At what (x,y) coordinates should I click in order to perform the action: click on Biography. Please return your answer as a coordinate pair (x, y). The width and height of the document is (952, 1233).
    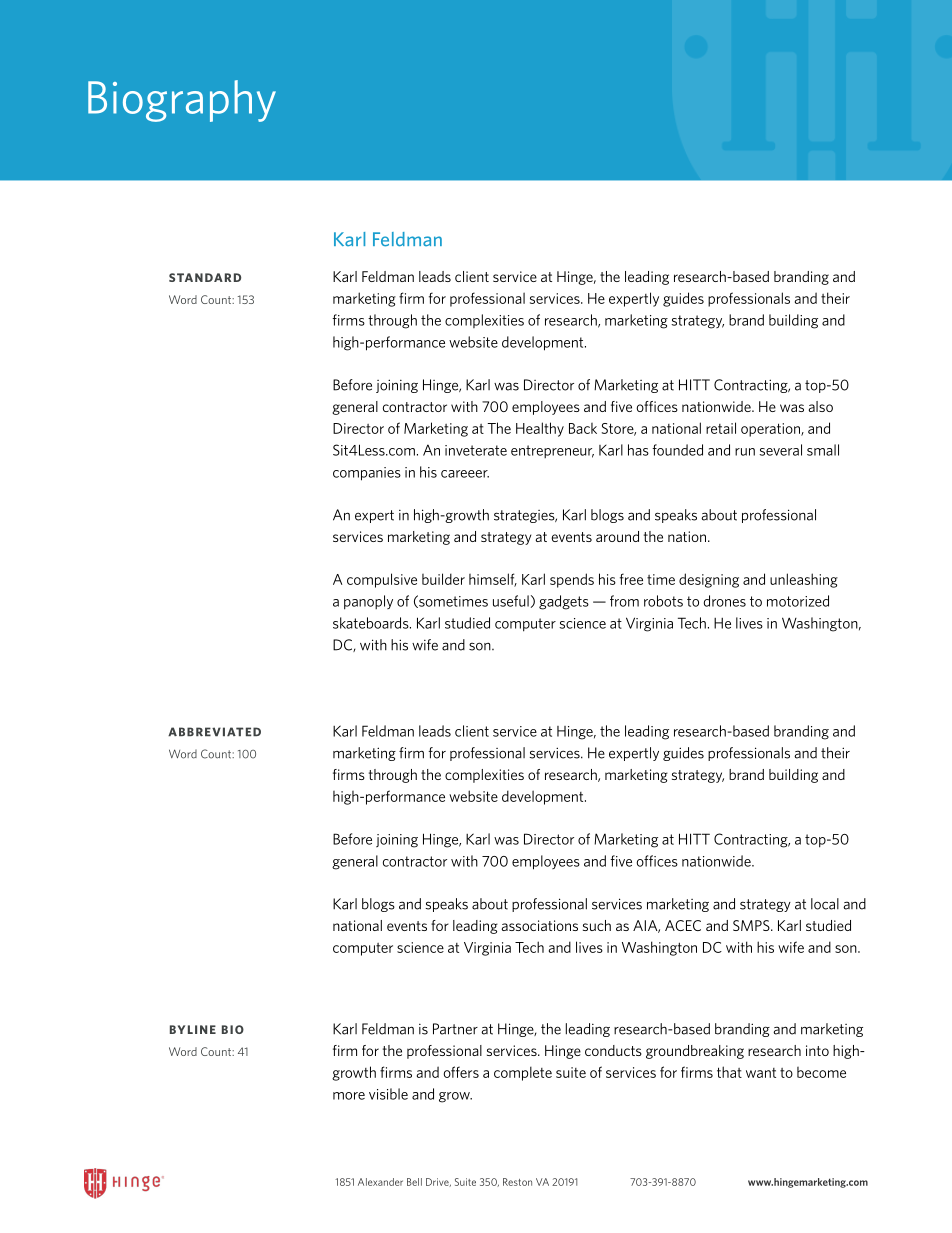
    Looking at the image, I should click on (182, 101).
